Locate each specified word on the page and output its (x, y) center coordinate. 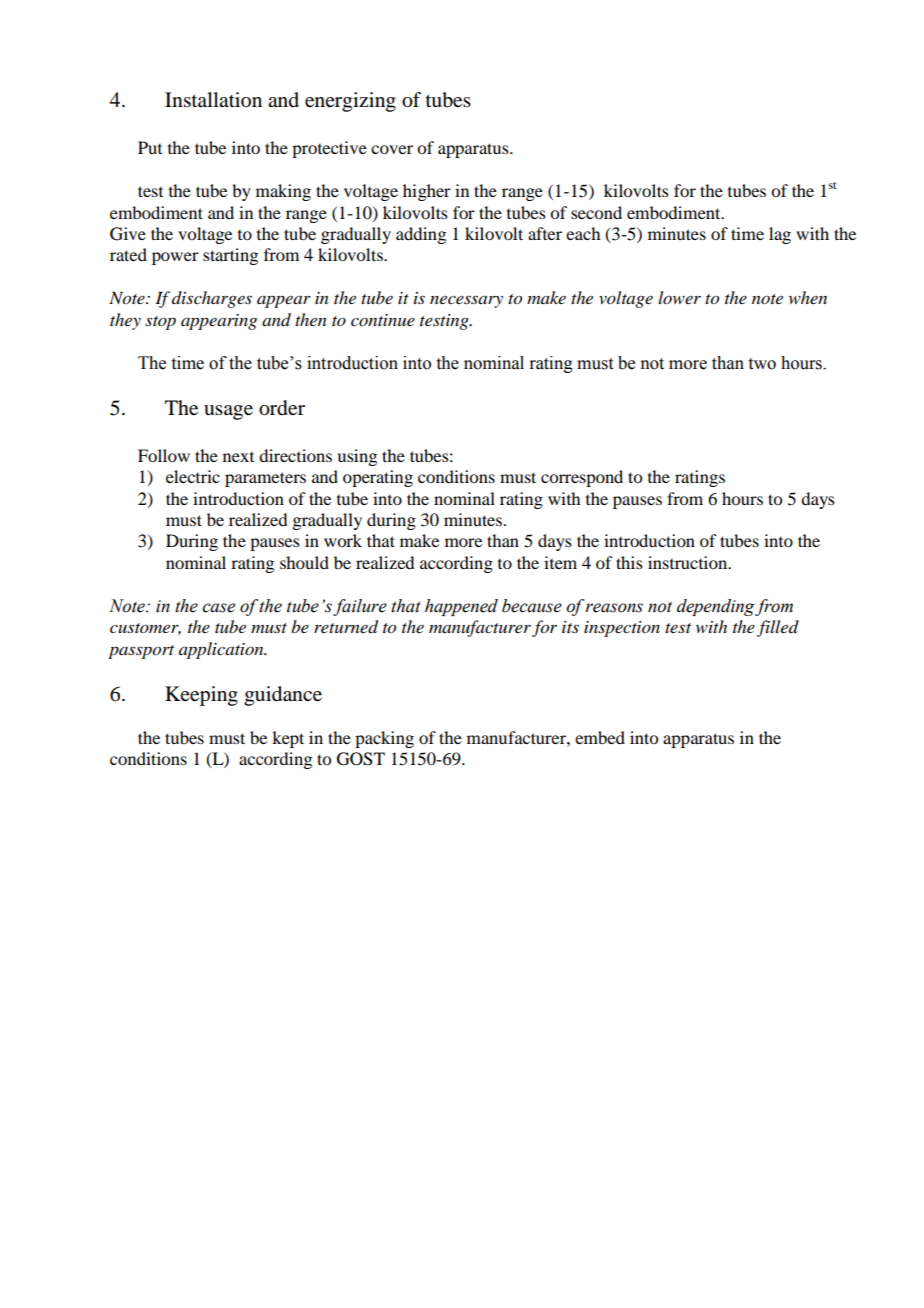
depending (716, 607)
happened (461, 607)
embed (600, 737)
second (596, 212)
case (218, 608)
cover (392, 149)
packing (384, 739)
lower (679, 297)
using (357, 457)
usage (228, 412)
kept (288, 739)
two (762, 364)
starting (230, 256)
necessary (466, 301)
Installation (213, 100)
